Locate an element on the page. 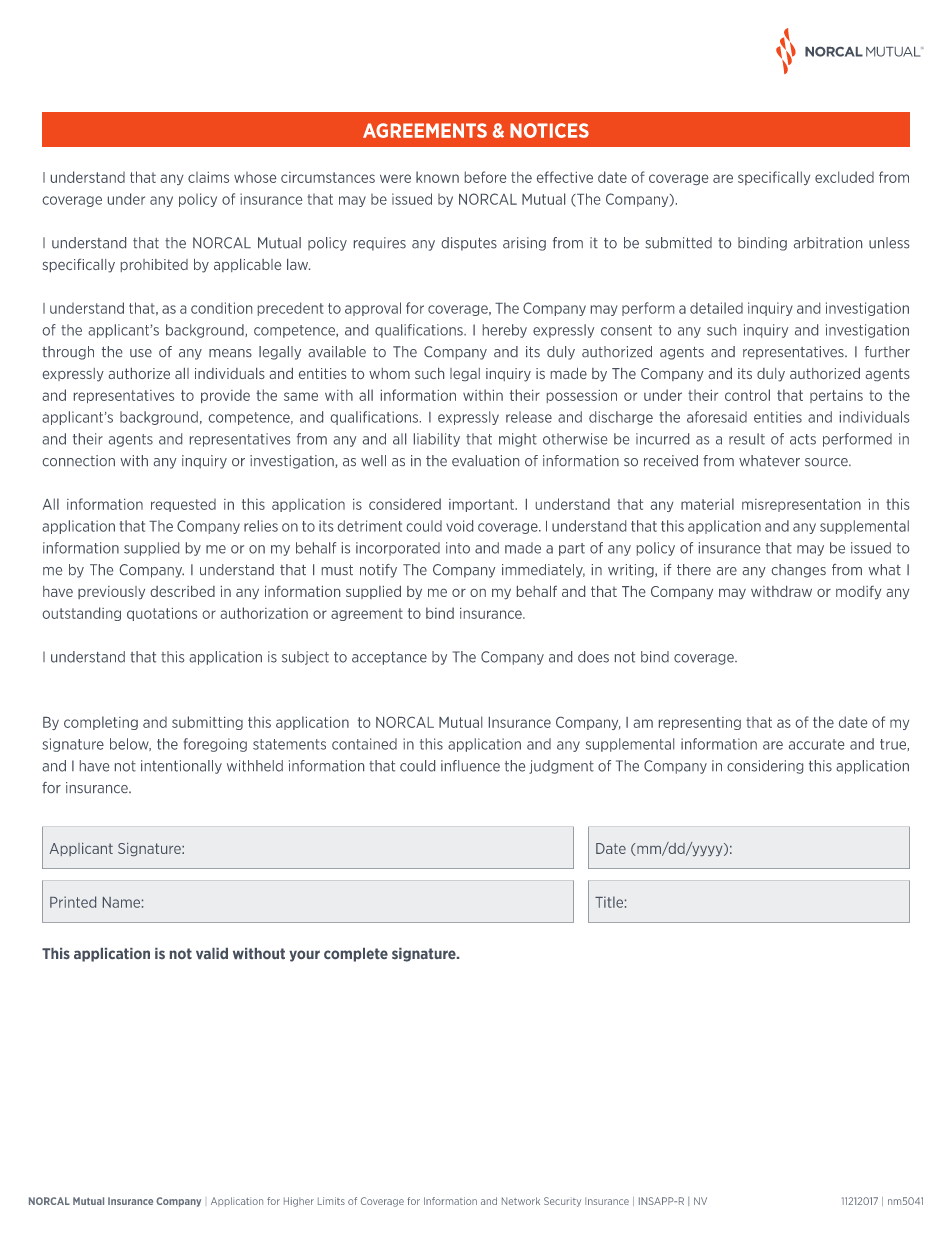 Image resolution: width=952 pixels, height=1233 pixels. before is located at coordinates (485, 177).
